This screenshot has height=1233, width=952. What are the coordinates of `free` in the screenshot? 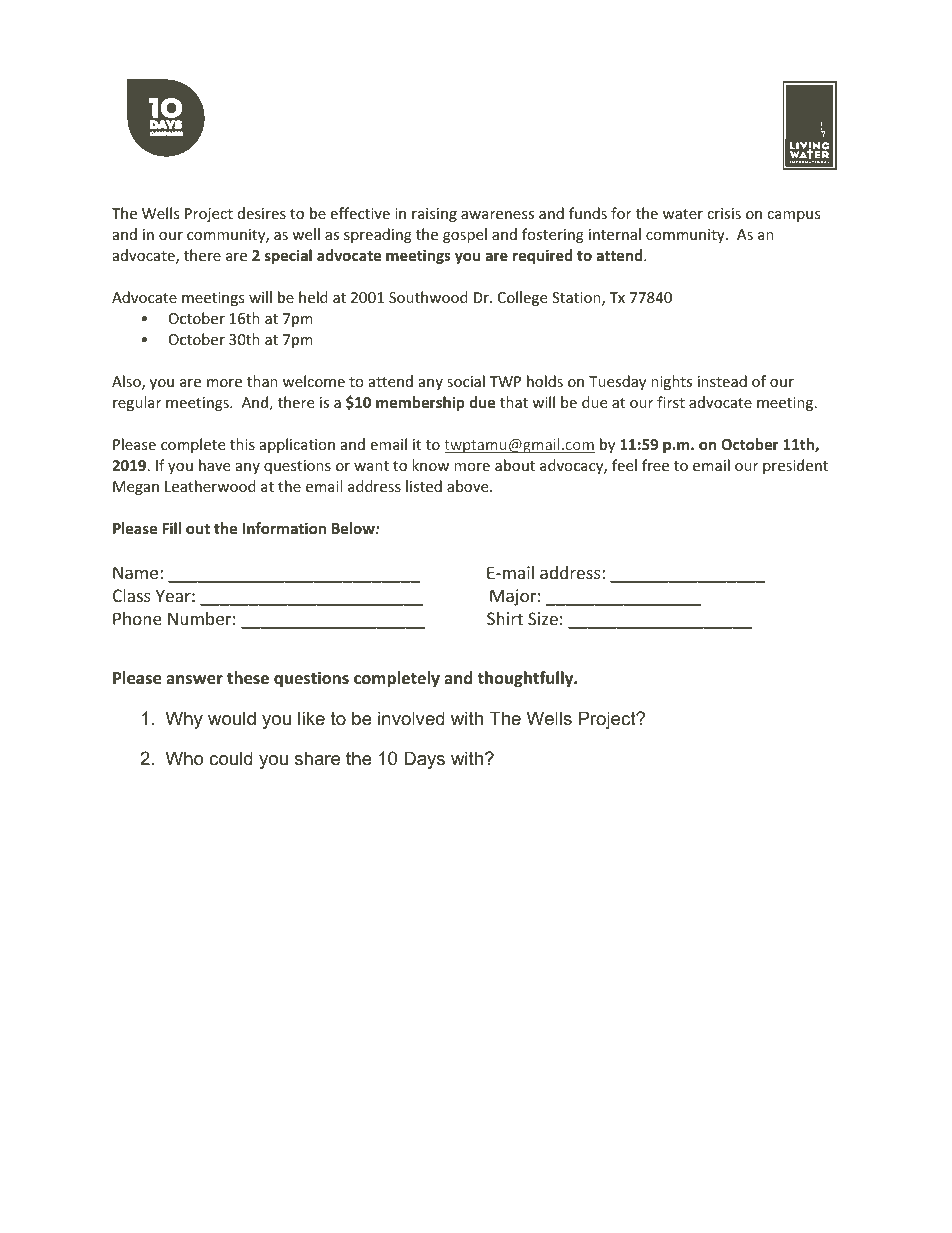 It's located at (655, 465).
